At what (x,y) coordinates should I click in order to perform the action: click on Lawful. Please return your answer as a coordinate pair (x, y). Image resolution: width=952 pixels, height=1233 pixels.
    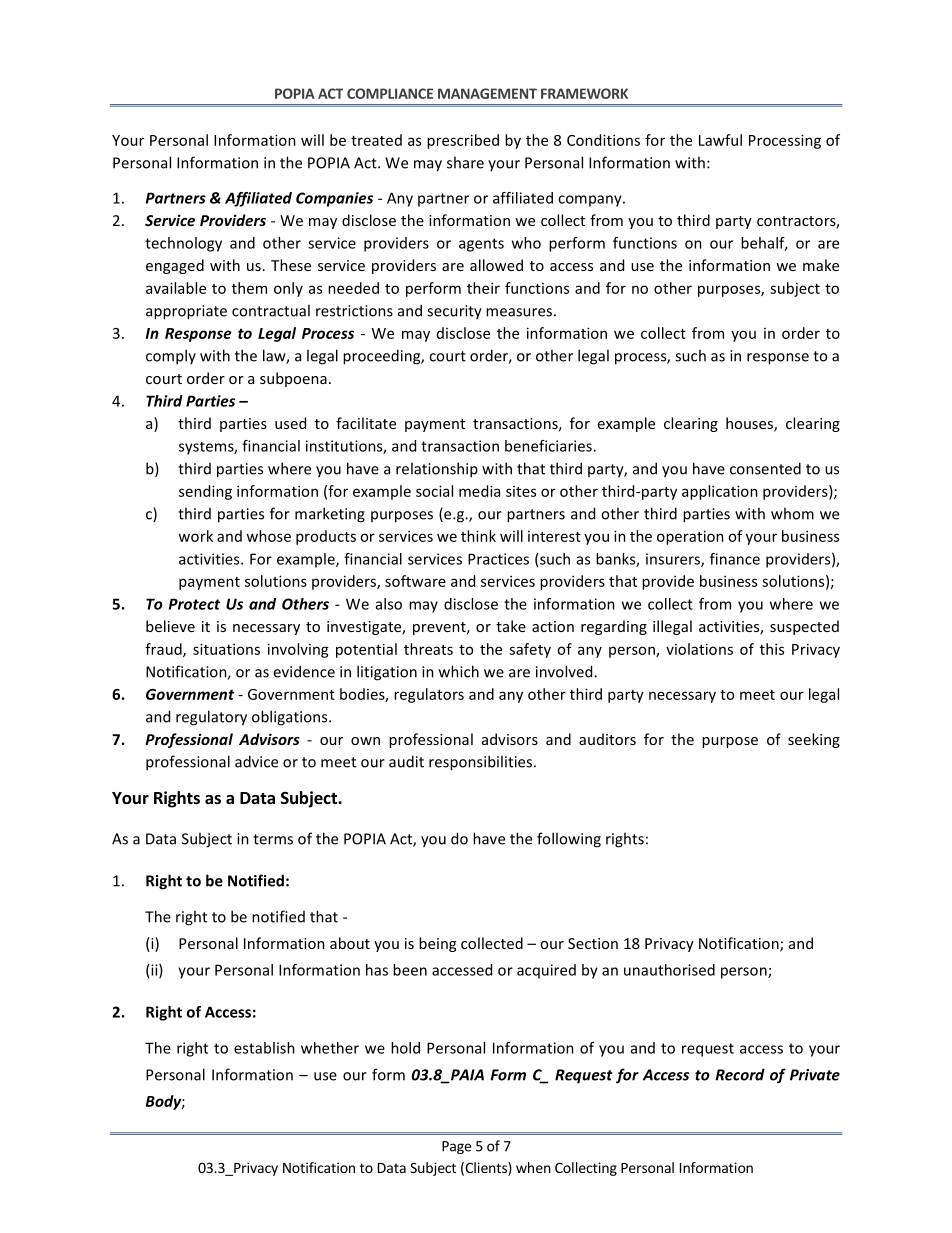
    Looking at the image, I should click on (720, 140).
